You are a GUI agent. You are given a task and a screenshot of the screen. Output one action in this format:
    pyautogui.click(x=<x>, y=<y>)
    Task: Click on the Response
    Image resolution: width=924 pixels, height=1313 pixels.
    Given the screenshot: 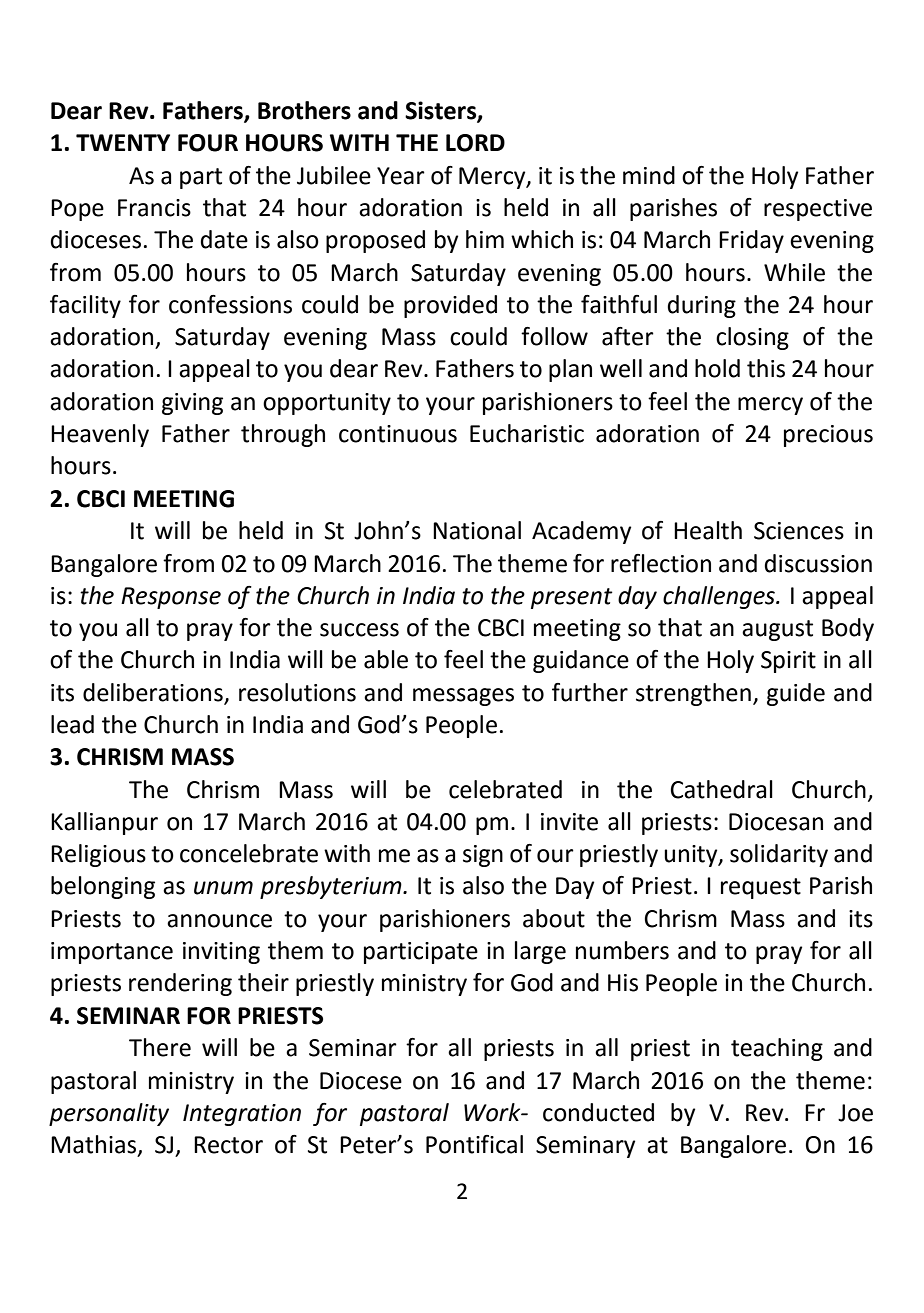 What is the action you would take?
    pyautogui.click(x=171, y=598)
